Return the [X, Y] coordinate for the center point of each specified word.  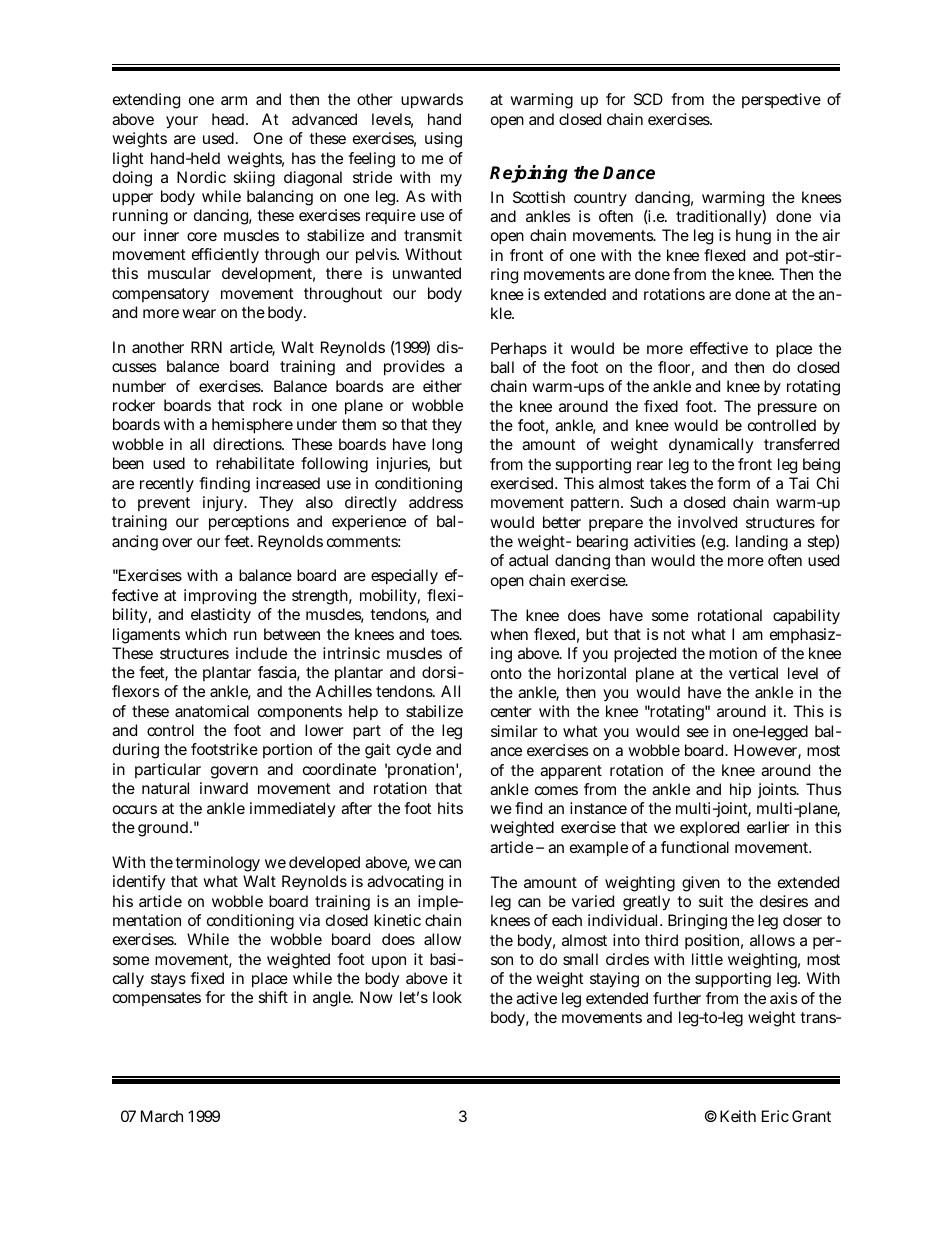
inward [224, 788]
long [447, 446]
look [447, 997]
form [733, 483]
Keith [738, 1116]
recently [167, 485]
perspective [781, 100]
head [228, 119]
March [162, 1116]
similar [514, 731]
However [766, 751]
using [443, 140]
